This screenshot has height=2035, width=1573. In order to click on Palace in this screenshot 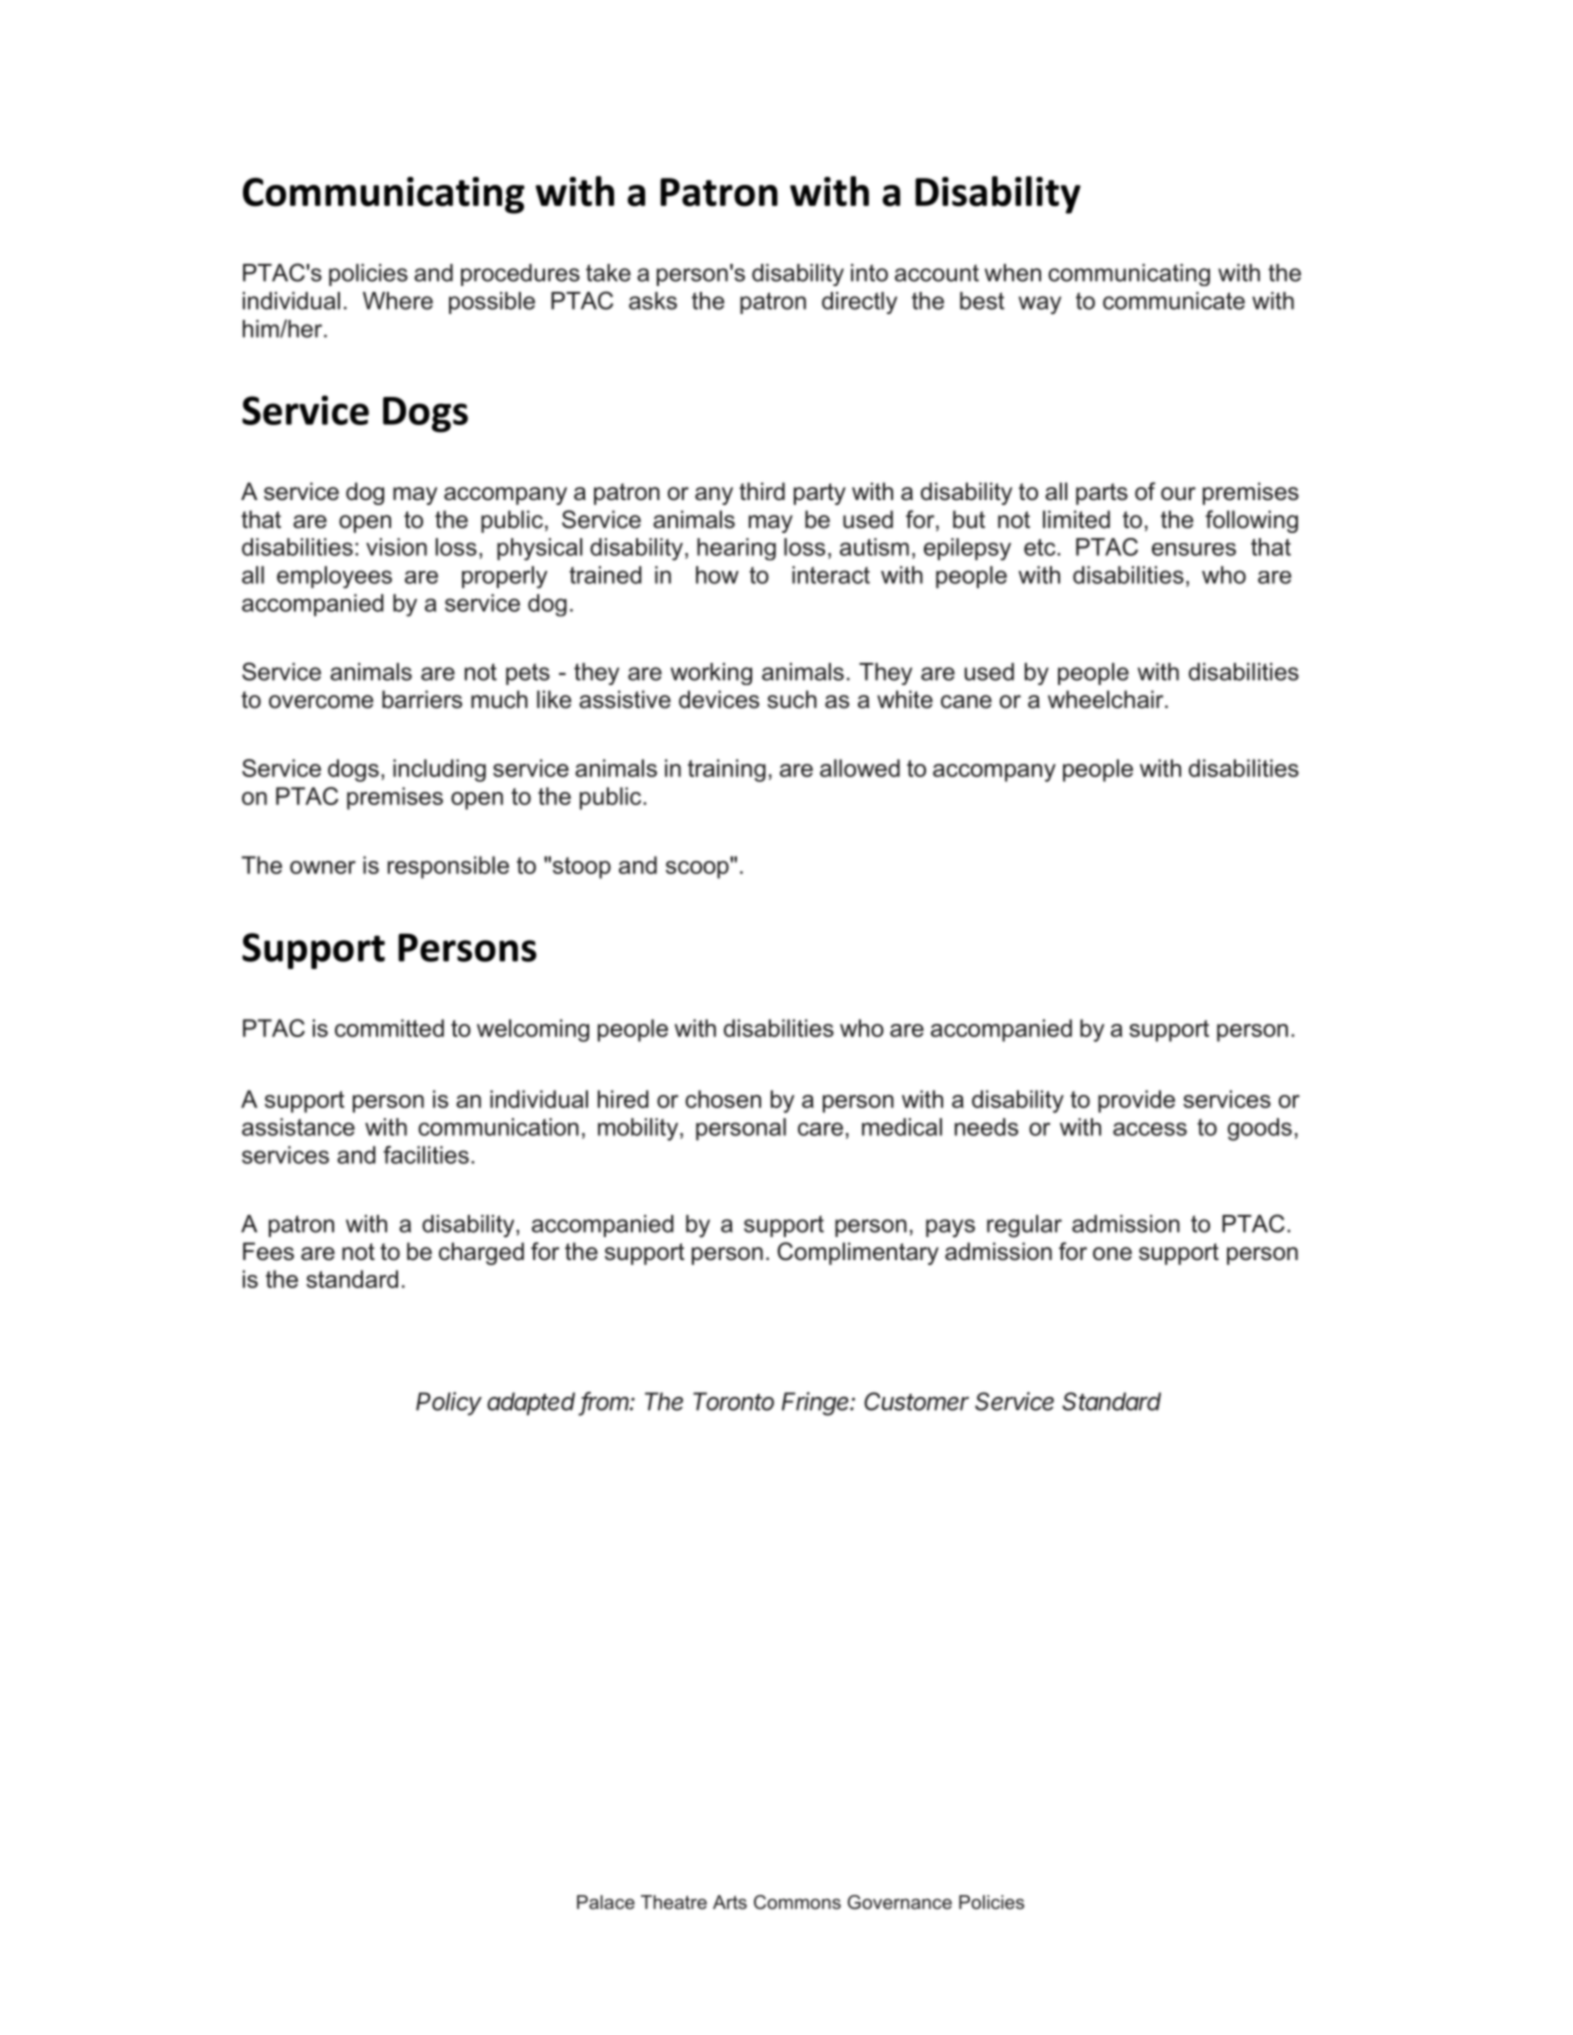, I will do `click(606, 1902)`.
